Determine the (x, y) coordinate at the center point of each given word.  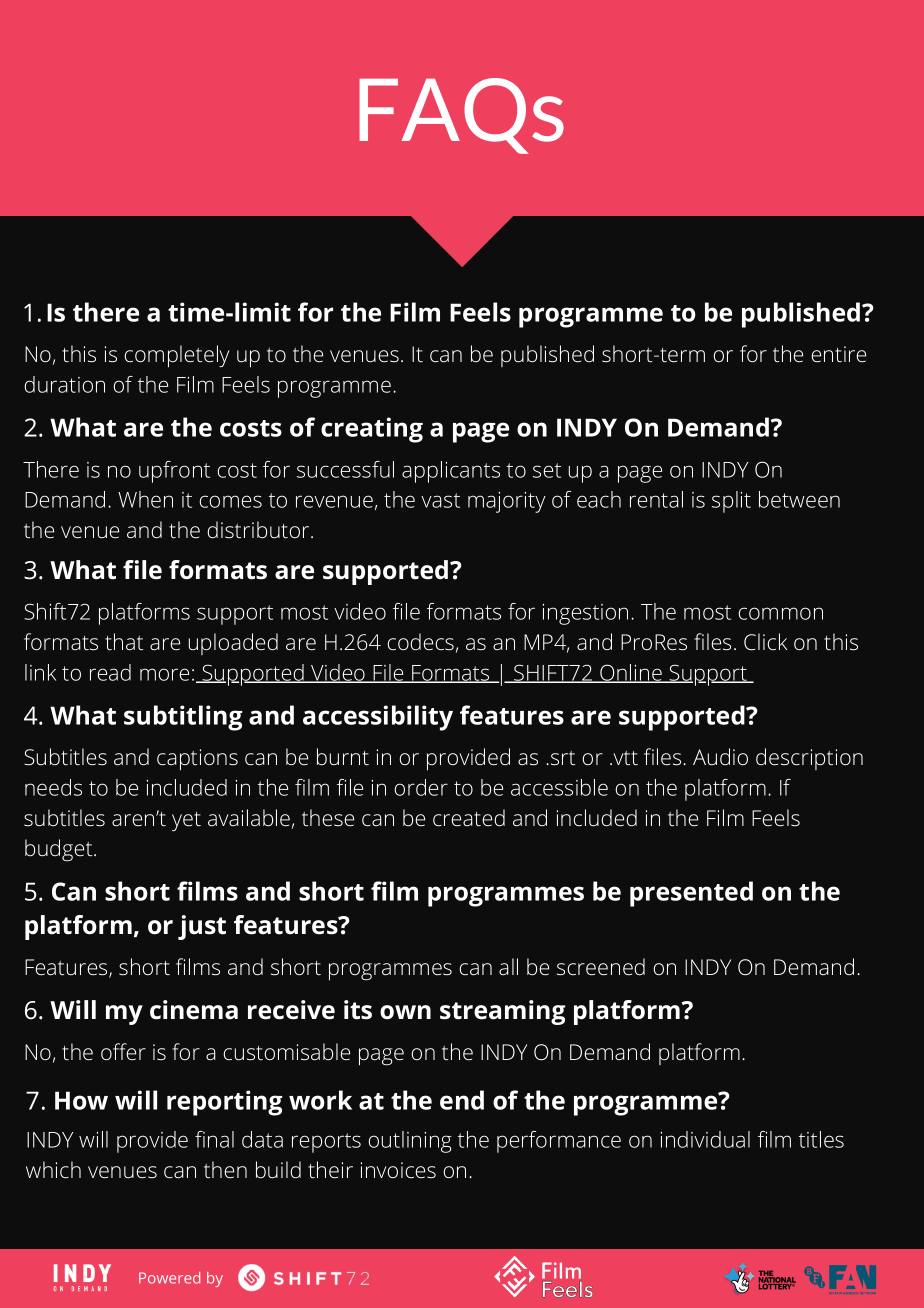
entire (838, 354)
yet (186, 822)
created (469, 818)
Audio (720, 756)
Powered (169, 1278)
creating (372, 430)
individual (705, 1139)
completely (177, 356)
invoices (398, 1170)
